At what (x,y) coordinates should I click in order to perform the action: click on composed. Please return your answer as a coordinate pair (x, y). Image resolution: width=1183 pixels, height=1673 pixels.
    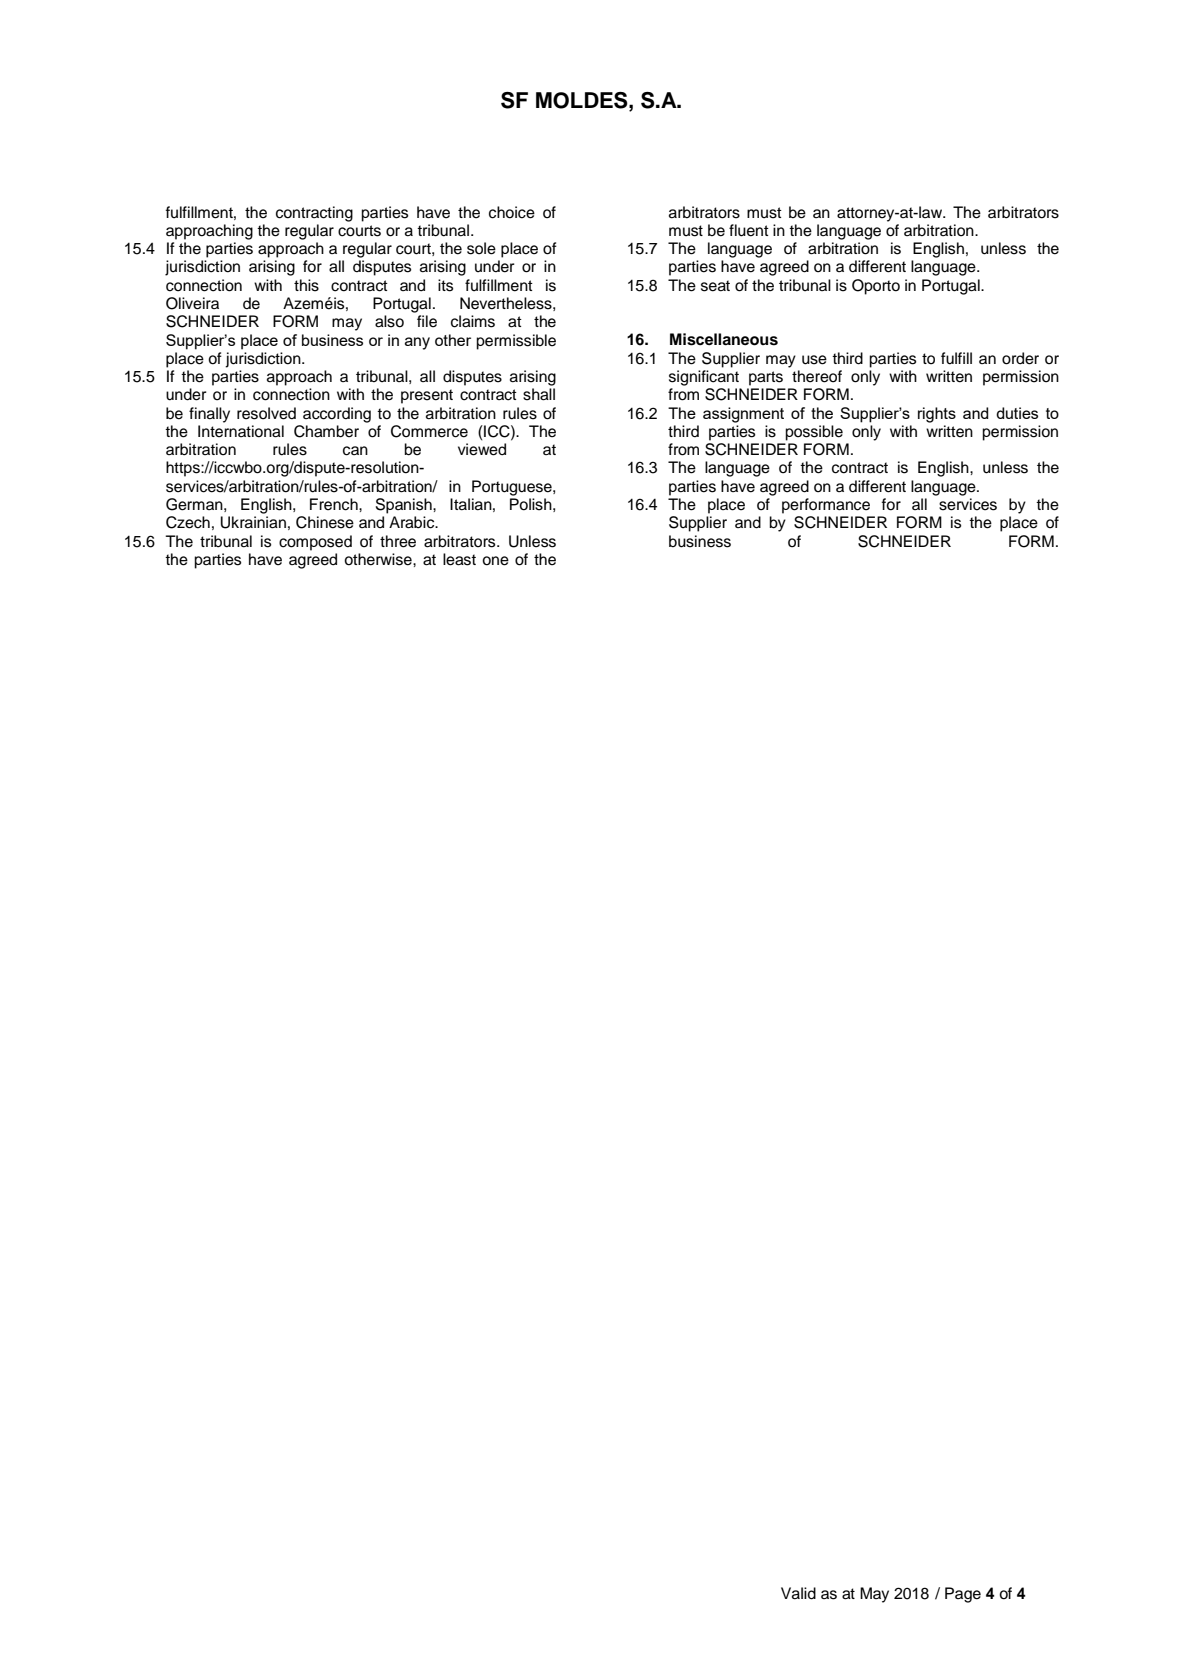
    Looking at the image, I should click on (315, 543).
